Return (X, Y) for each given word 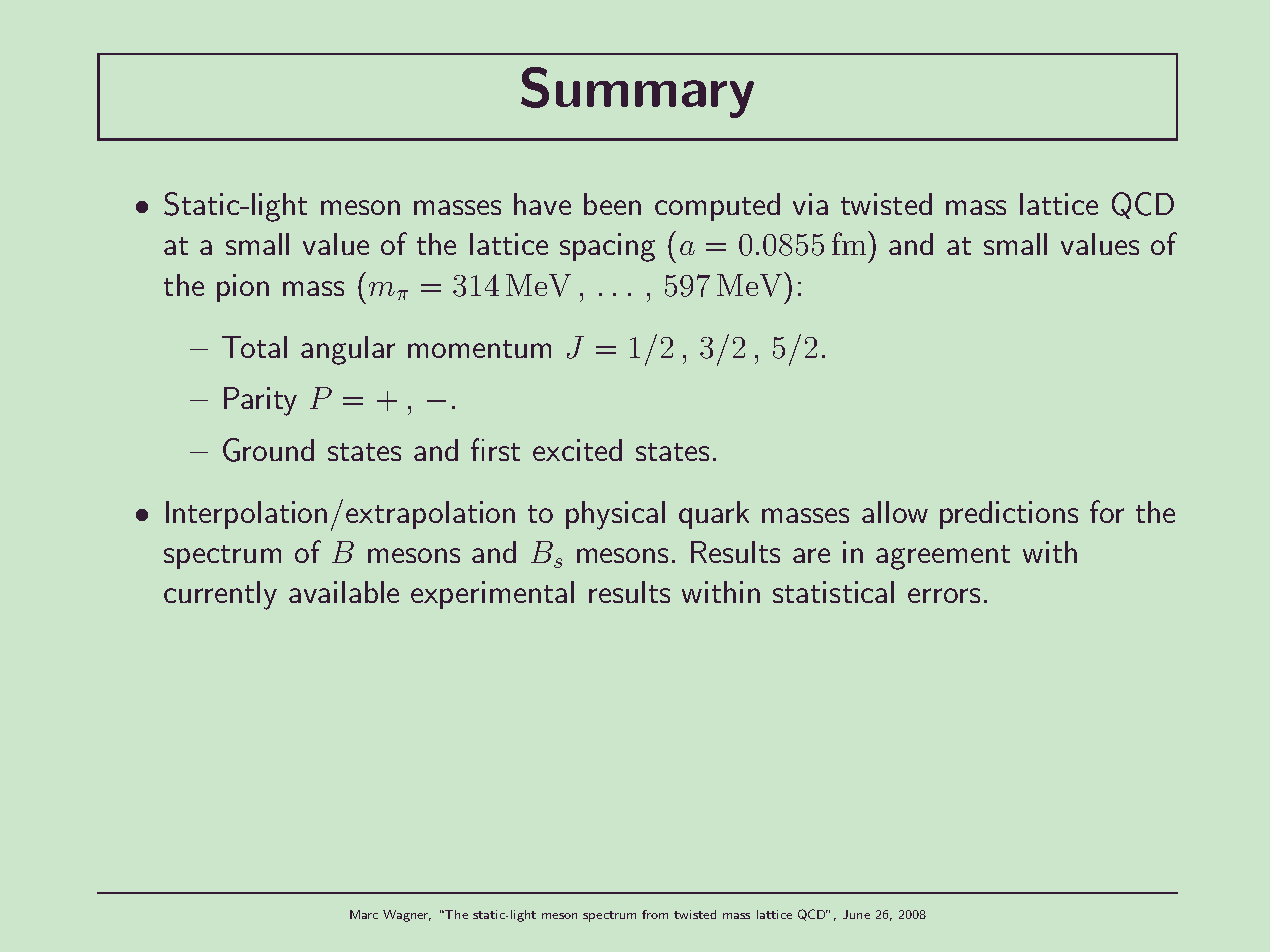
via (810, 204)
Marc (364, 914)
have (542, 204)
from (655, 914)
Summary (637, 92)
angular (348, 350)
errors (944, 595)
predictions (1009, 515)
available (344, 592)
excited (577, 450)
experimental (492, 595)
